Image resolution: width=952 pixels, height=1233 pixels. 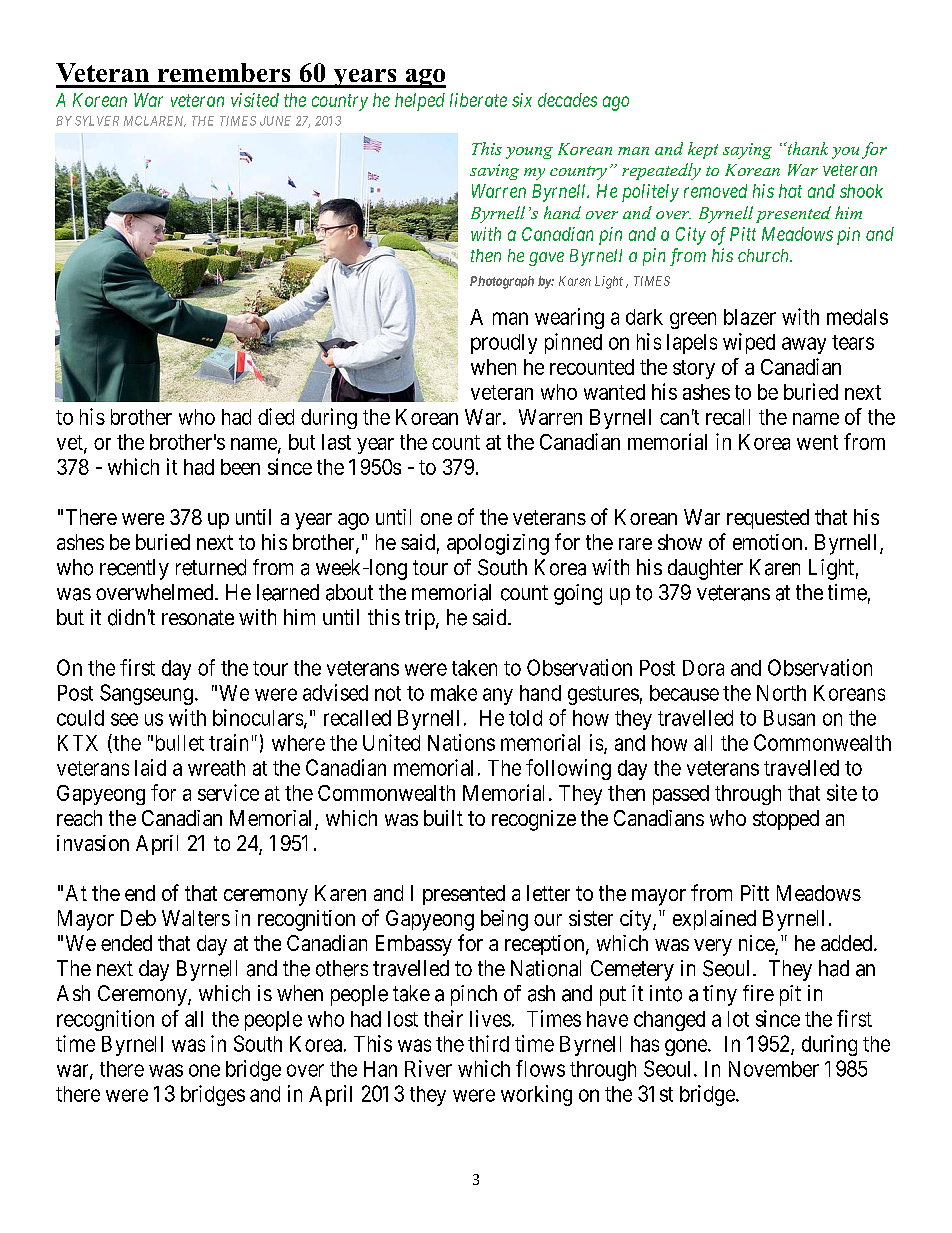 What do you see at coordinates (488, 1043) in the screenshot?
I see `third` at bounding box center [488, 1043].
